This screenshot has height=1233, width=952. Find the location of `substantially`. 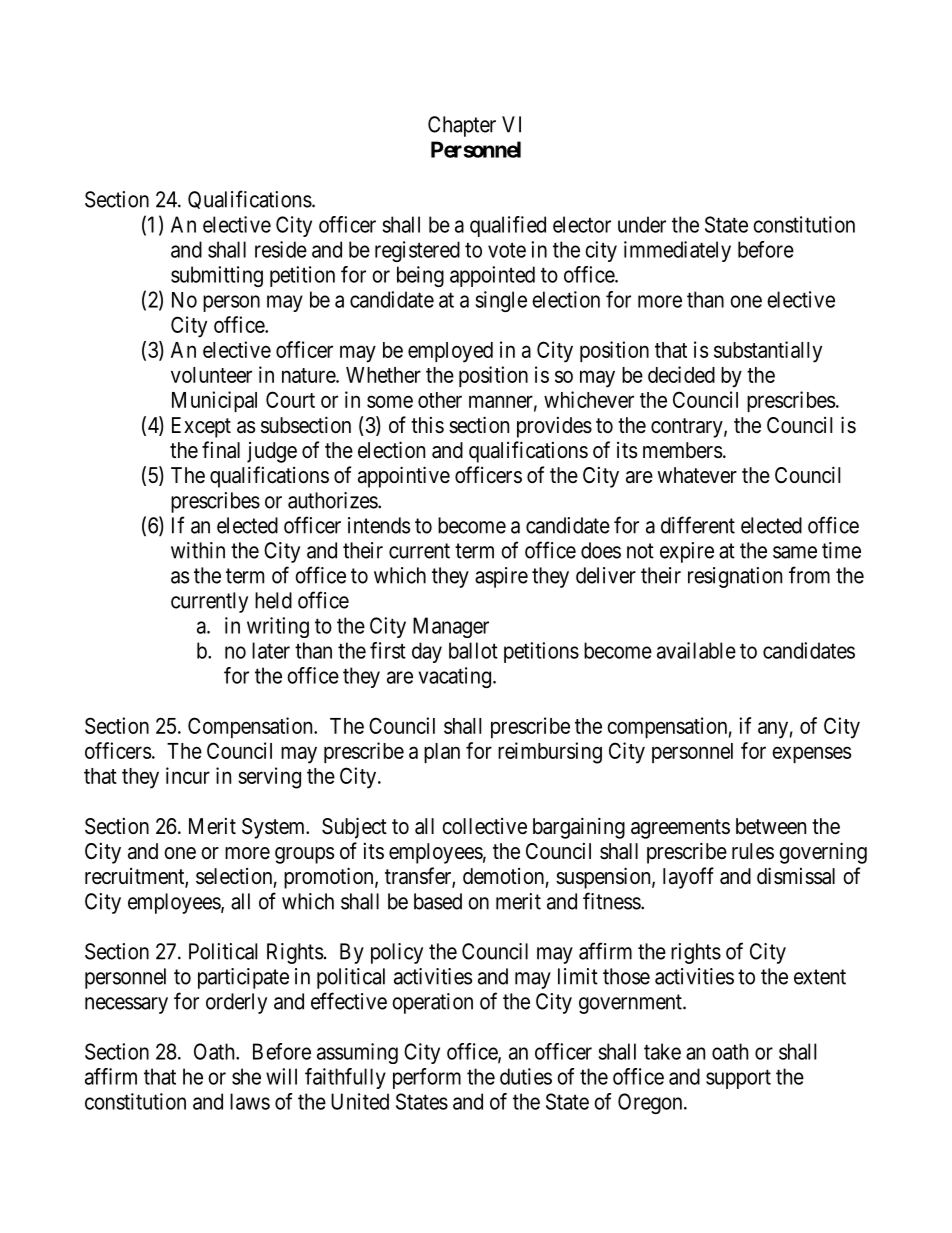

substantially is located at coordinates (768, 352).
